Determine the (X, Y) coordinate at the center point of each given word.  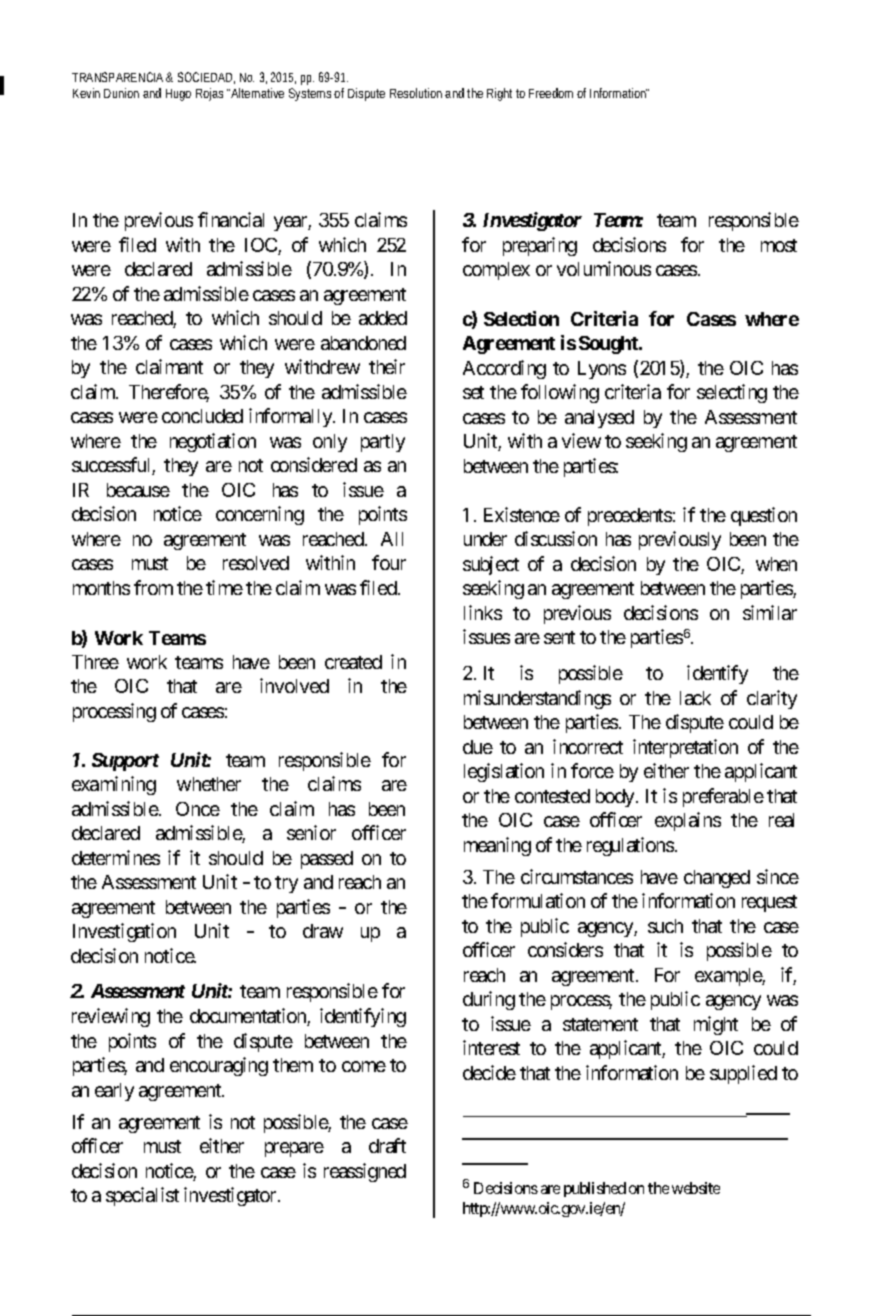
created (353, 662)
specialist (142, 1196)
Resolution (416, 93)
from (153, 587)
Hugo (178, 95)
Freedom (551, 93)
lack (695, 698)
